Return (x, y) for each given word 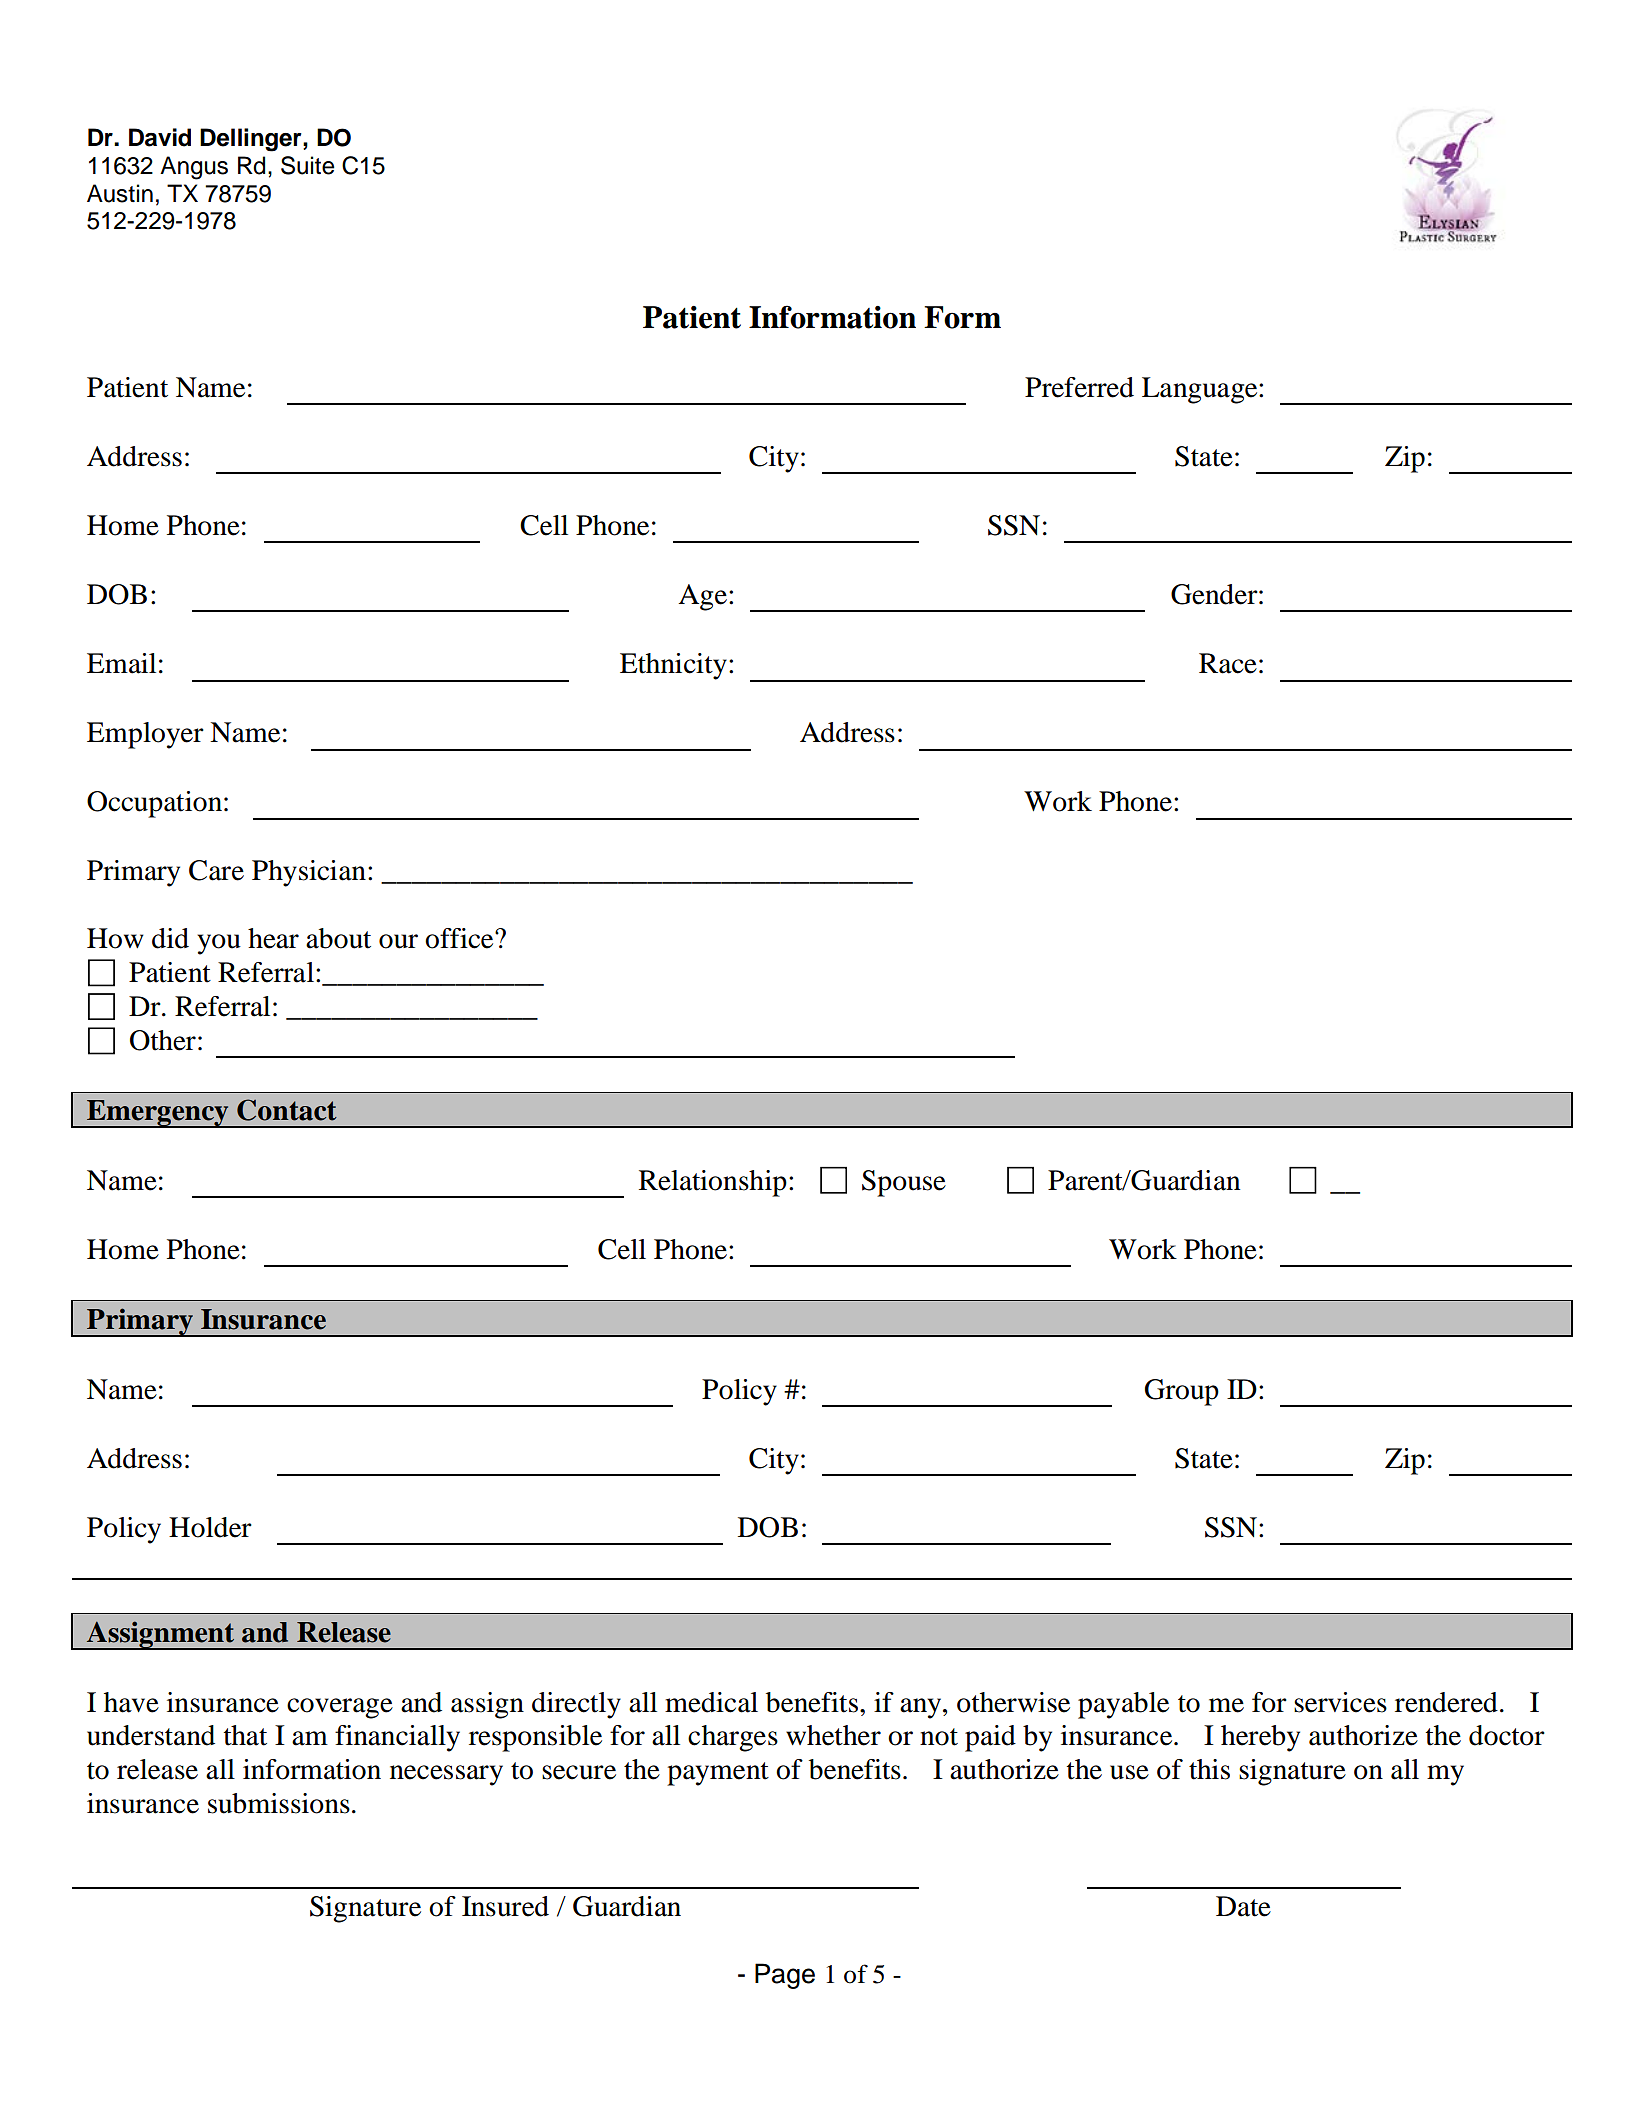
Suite (307, 165)
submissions (279, 1803)
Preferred (1079, 387)
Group (1182, 1392)
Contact (287, 1110)
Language (1201, 390)
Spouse (904, 1183)
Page (785, 1976)
